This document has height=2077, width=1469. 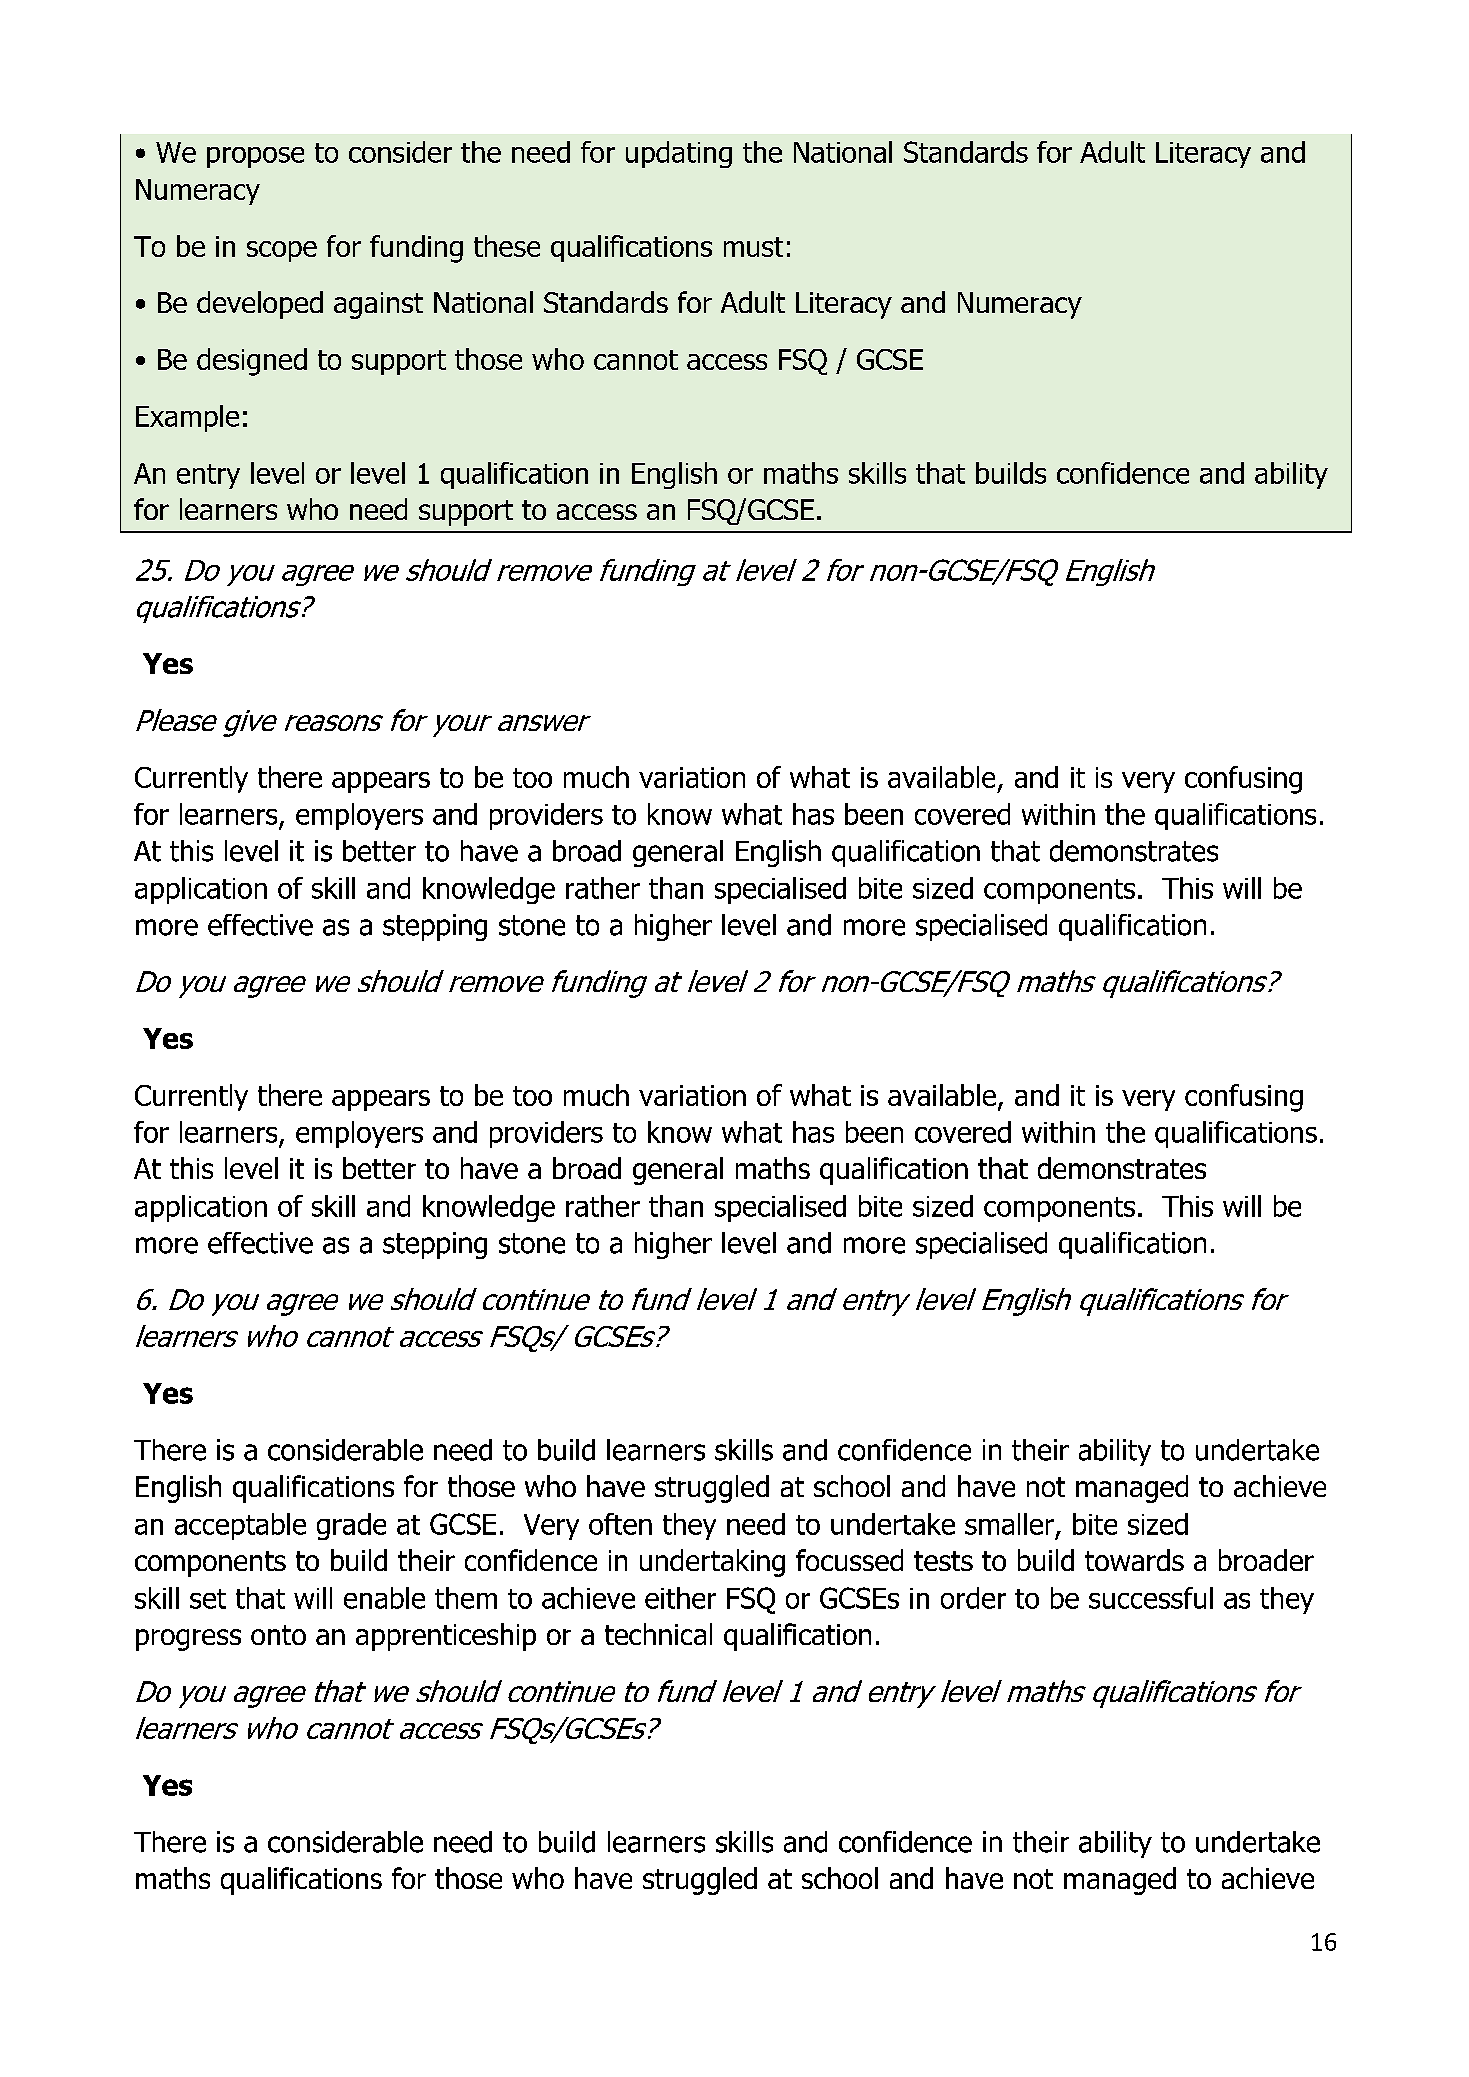 I want to click on grade, so click(x=351, y=1526).
